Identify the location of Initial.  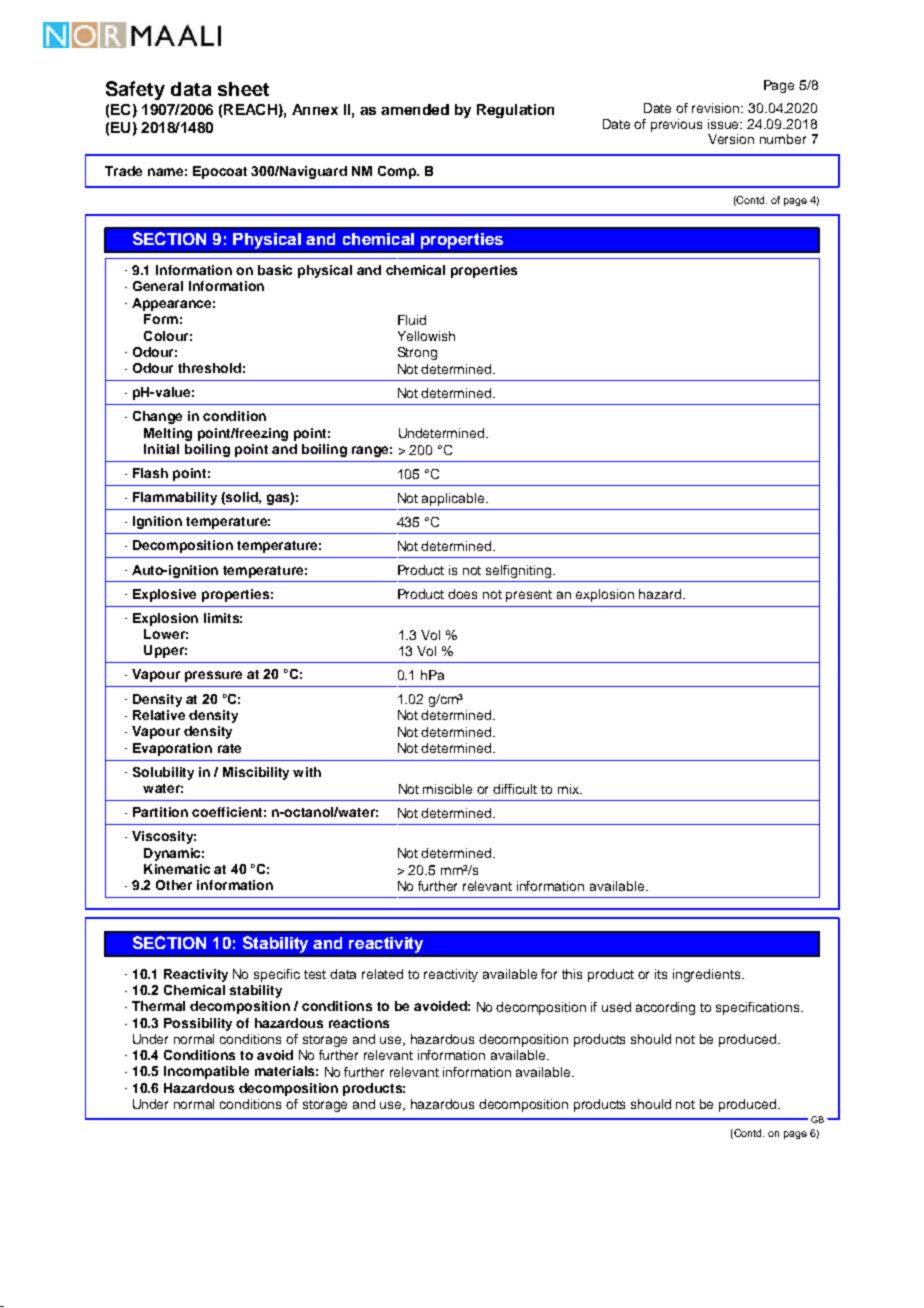
(161, 449).
